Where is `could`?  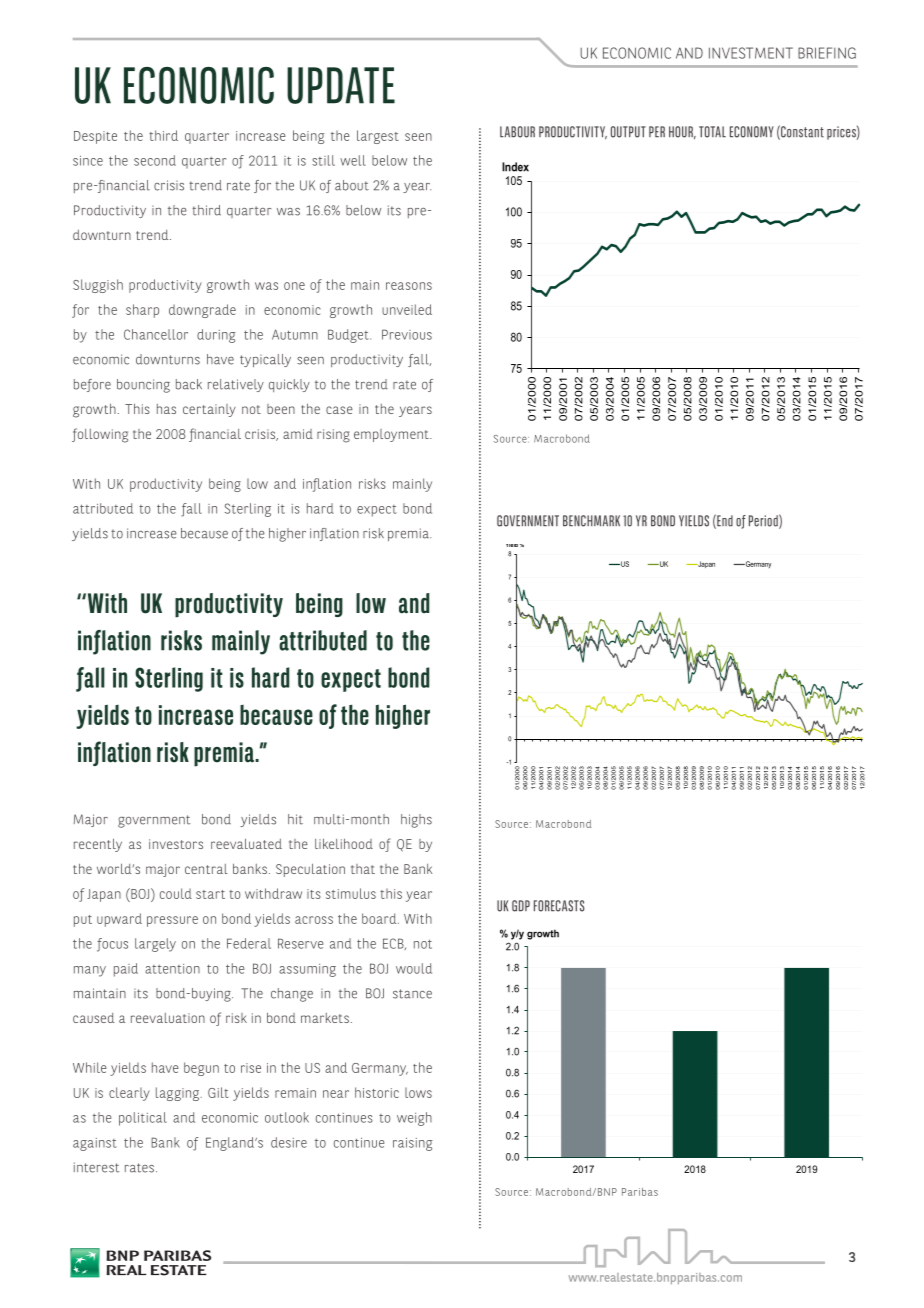
could is located at coordinates (176, 893).
